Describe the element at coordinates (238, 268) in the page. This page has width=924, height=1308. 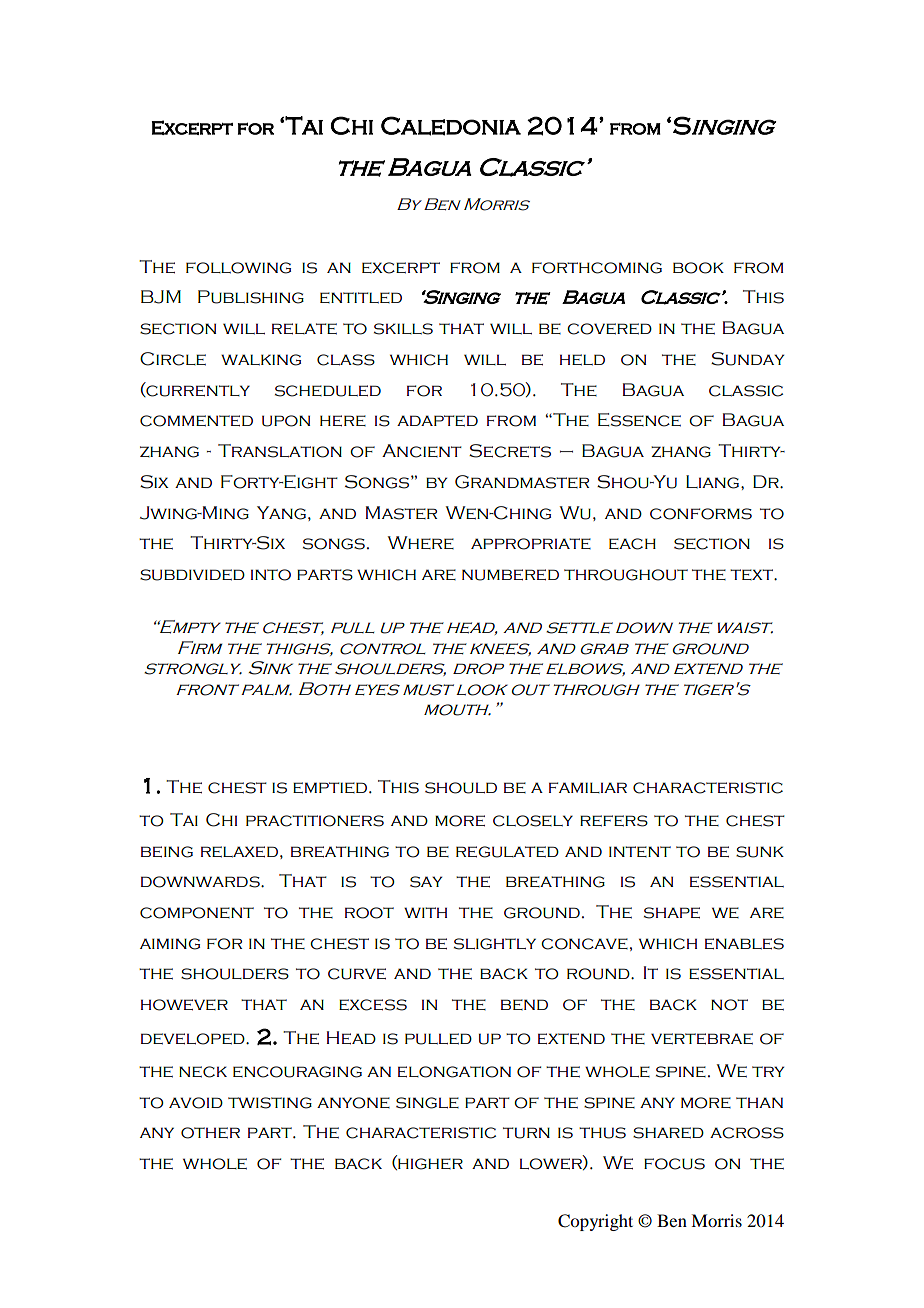
I see `following` at that location.
